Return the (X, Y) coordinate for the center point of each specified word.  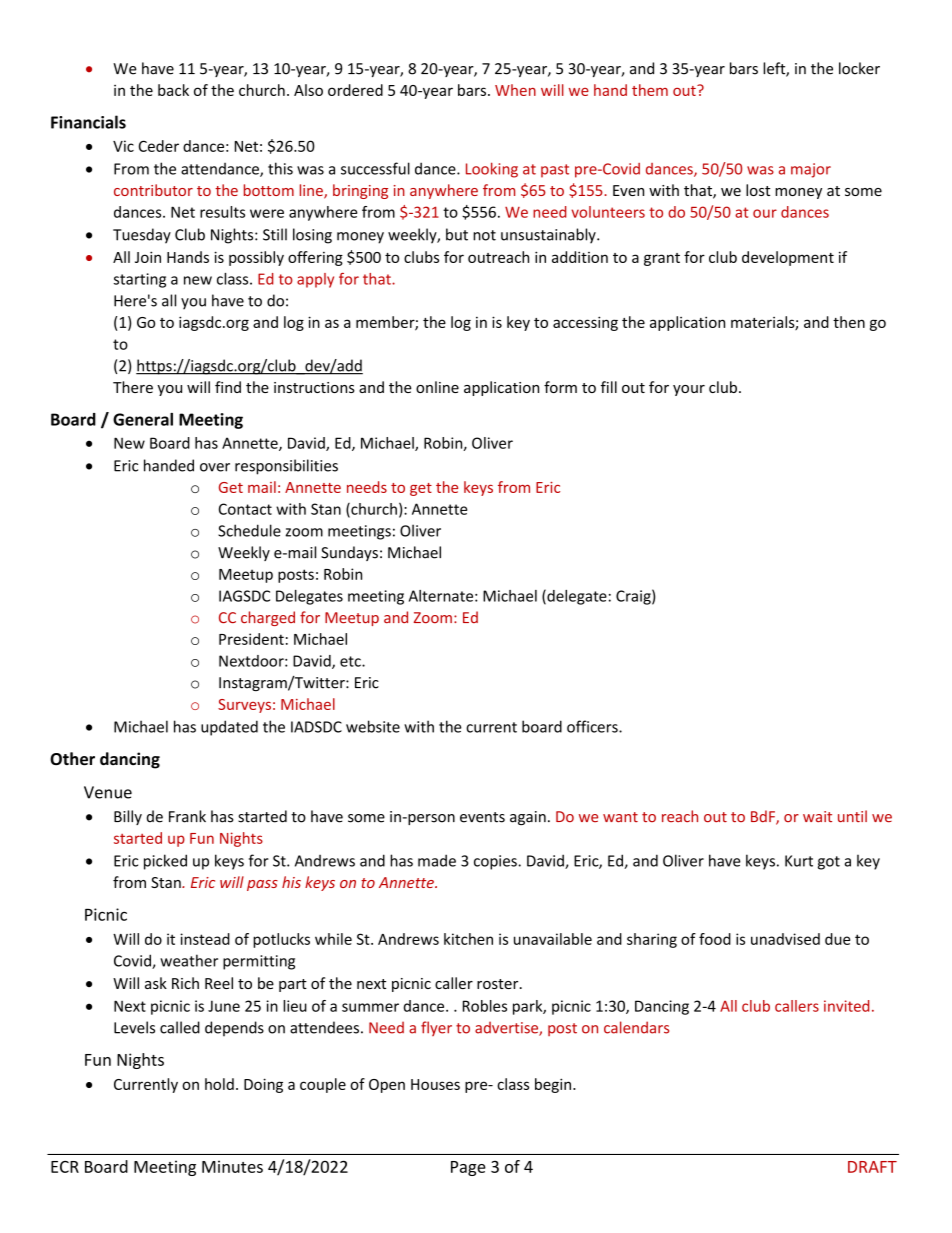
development (788, 258)
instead (205, 939)
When (515, 90)
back (173, 90)
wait (817, 817)
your (689, 390)
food (715, 939)
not (484, 235)
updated (229, 728)
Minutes (232, 1166)
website (373, 726)
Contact (245, 509)
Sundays (349, 553)
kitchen (468, 939)
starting (140, 280)
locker (859, 68)
